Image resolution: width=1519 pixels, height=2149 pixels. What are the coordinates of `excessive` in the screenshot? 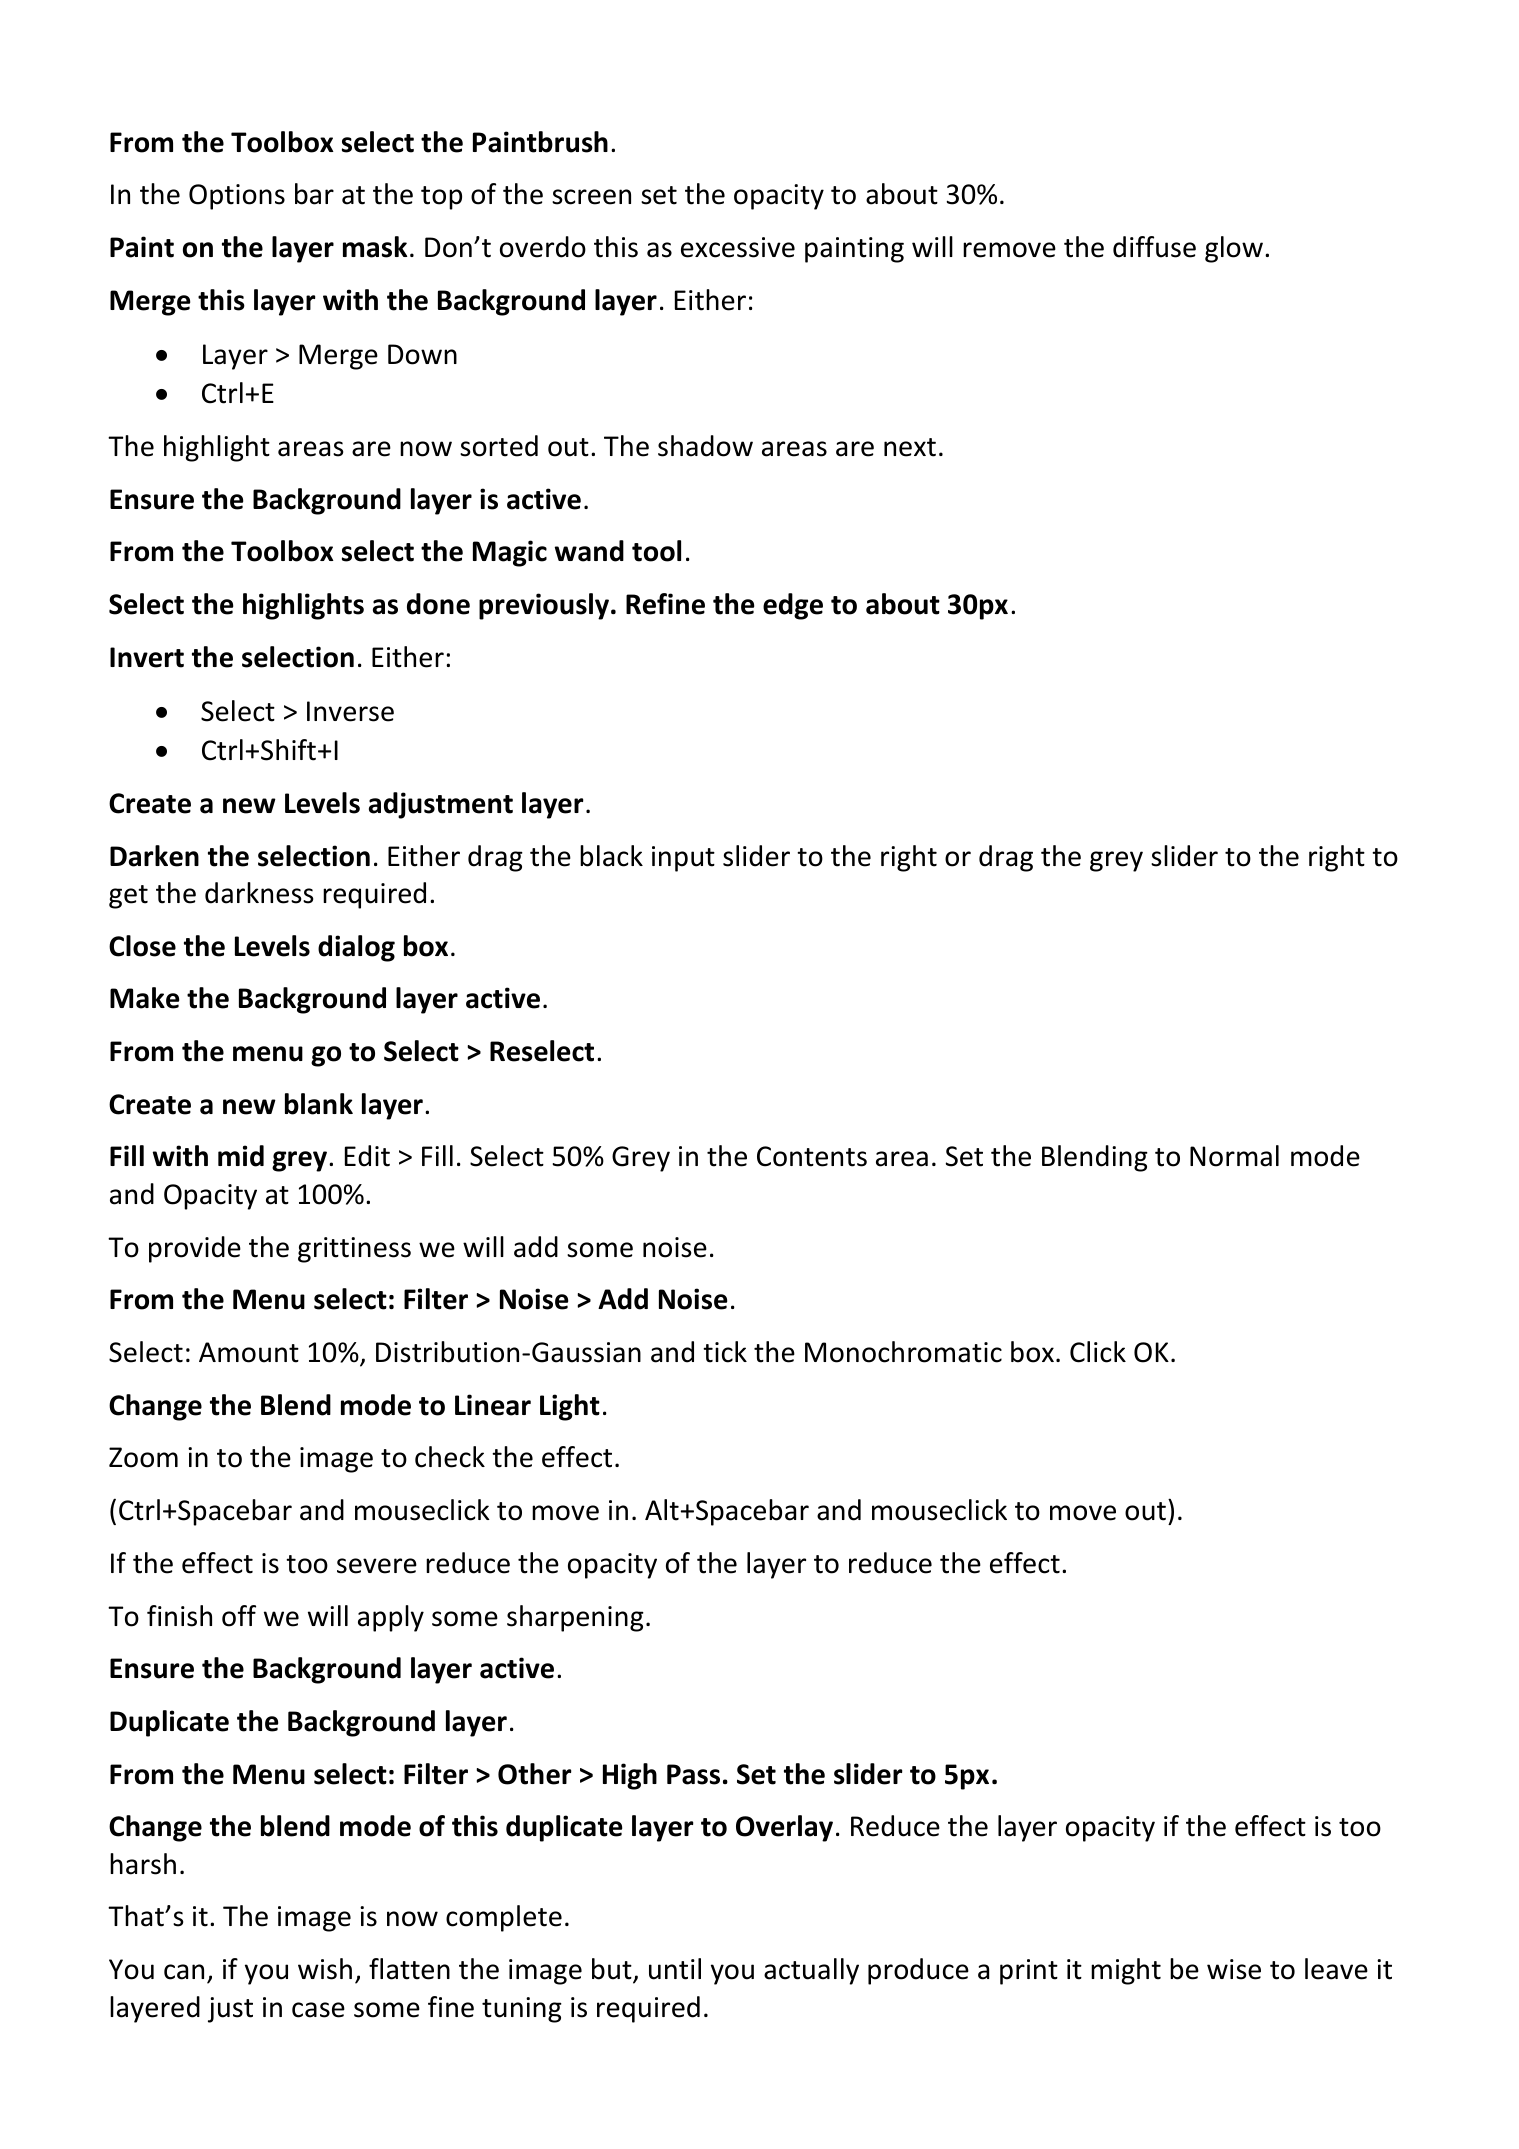 It's located at (738, 247).
